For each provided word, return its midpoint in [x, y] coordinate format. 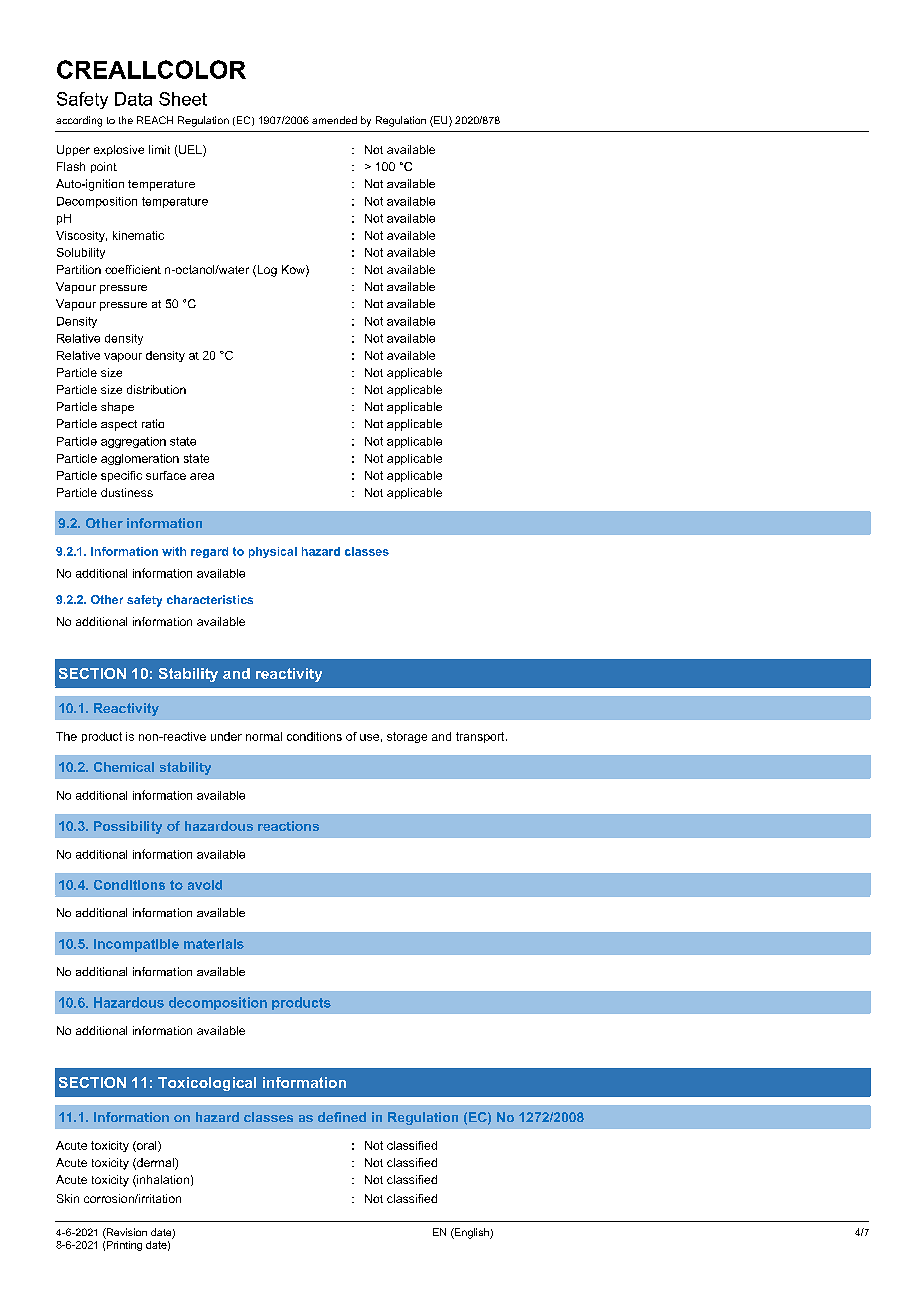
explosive [119, 150]
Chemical [124, 767]
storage [407, 737]
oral [147, 1146]
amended [334, 120]
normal [264, 736]
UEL [190, 151]
